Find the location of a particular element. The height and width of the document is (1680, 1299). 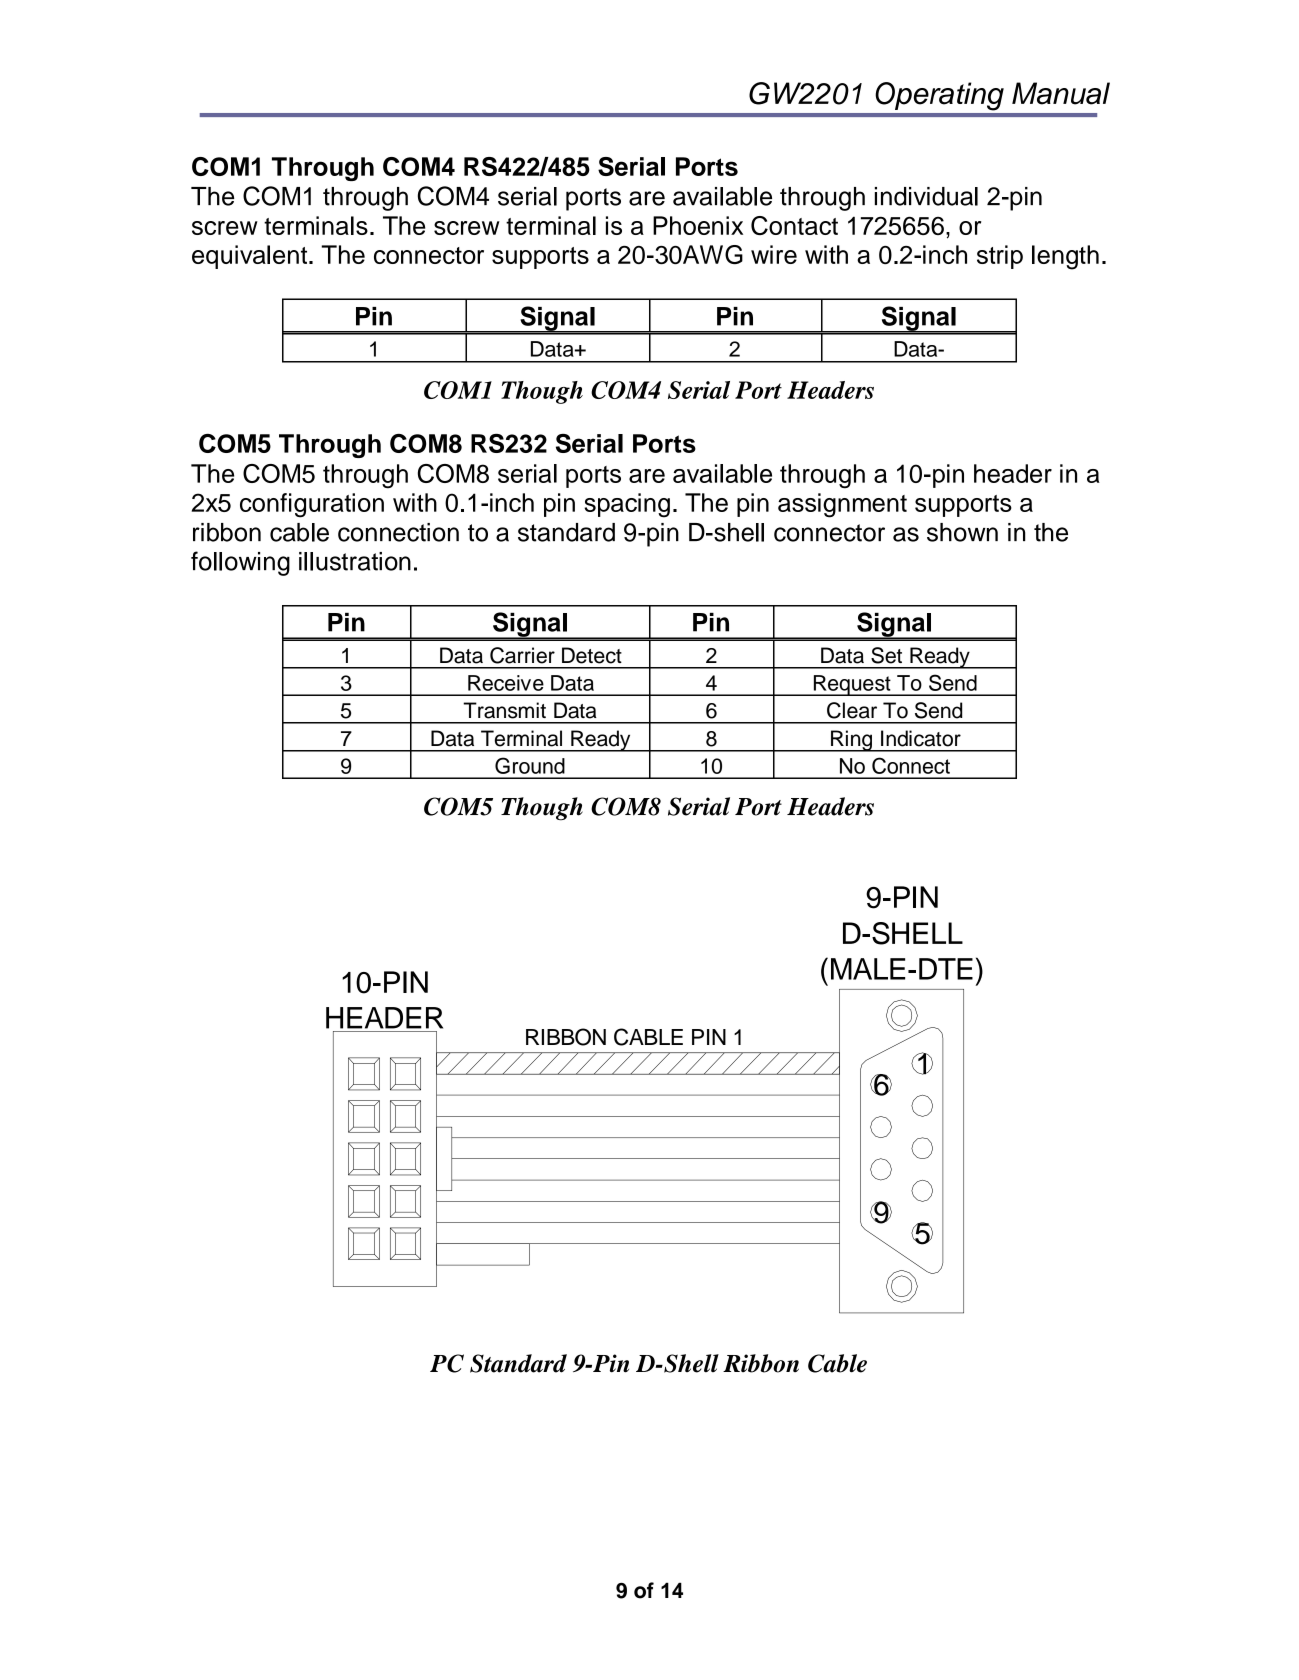

Ground is located at coordinates (530, 765).
